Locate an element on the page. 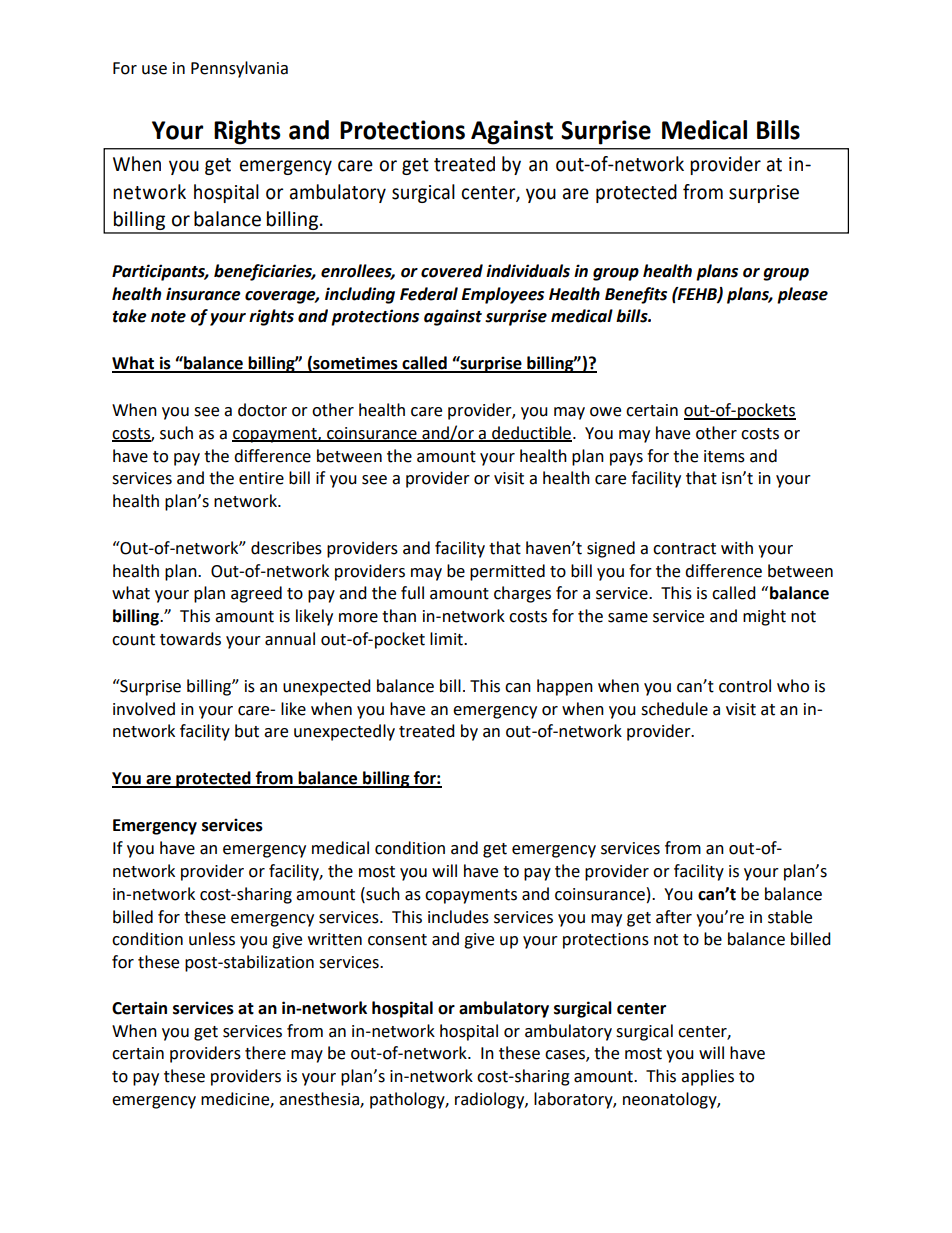 Image resolution: width=952 pixels, height=1233 pixels. with is located at coordinates (737, 548).
